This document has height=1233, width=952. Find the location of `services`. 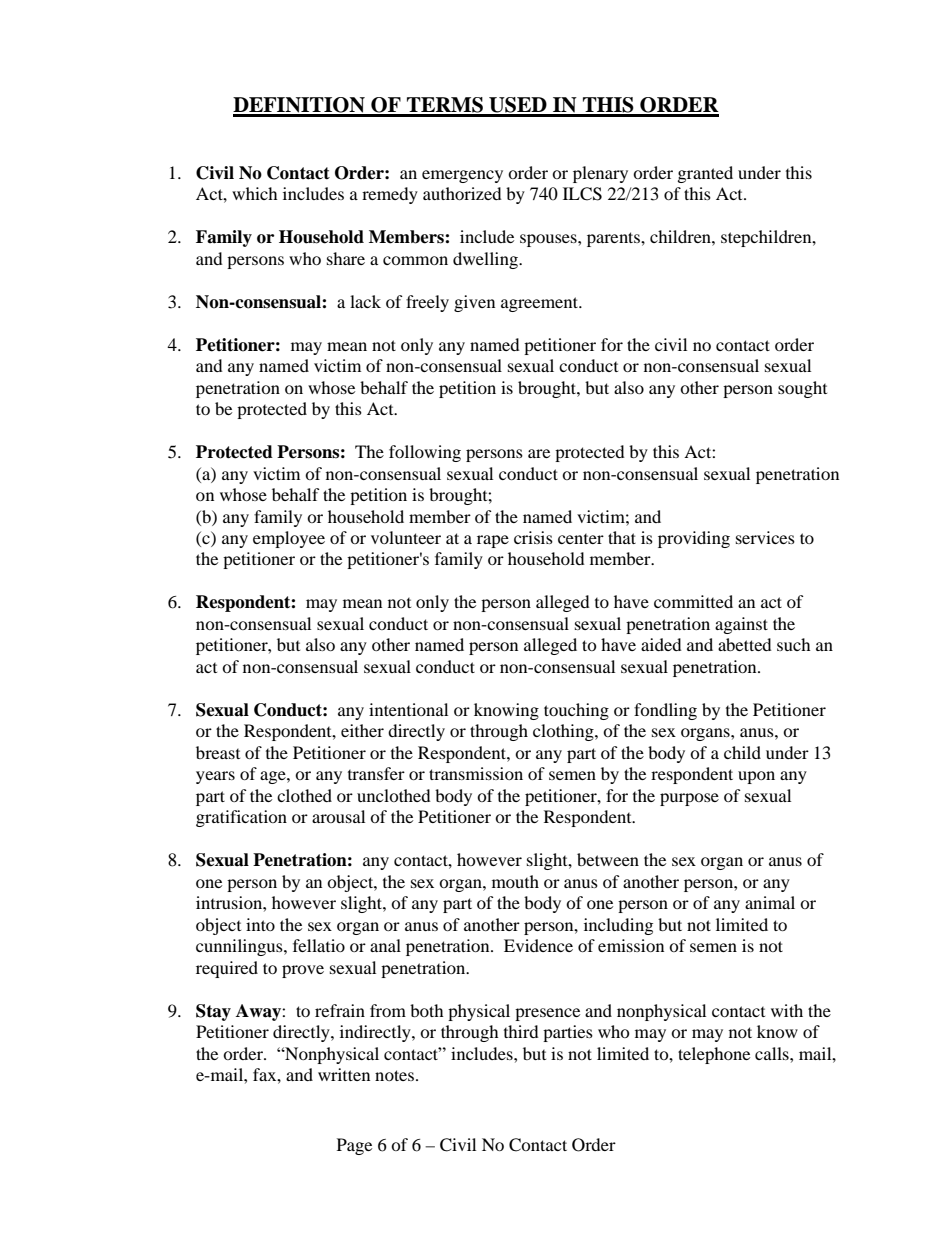

services is located at coordinates (765, 537).
